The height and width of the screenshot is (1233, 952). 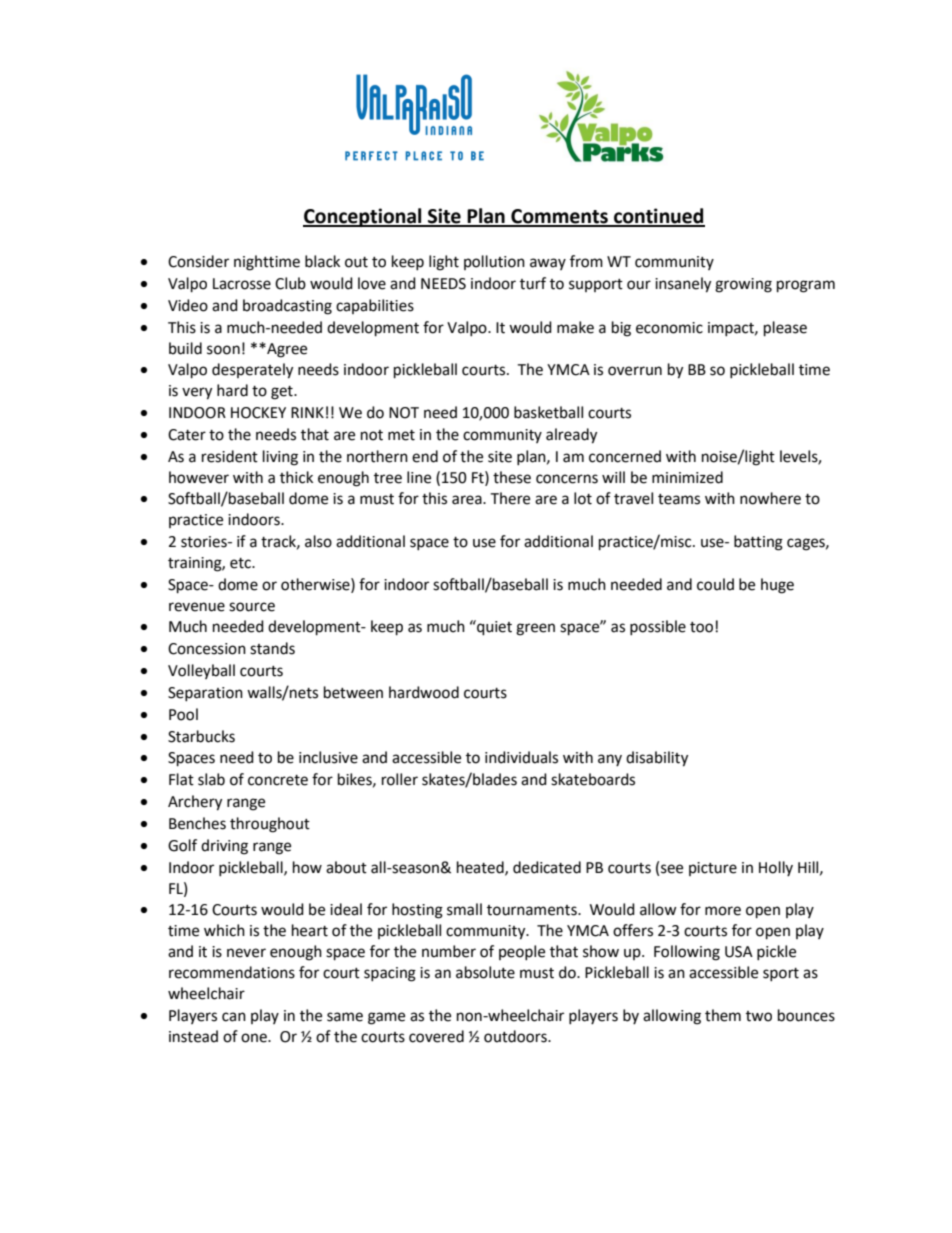 I want to click on quiet, so click(x=493, y=628).
